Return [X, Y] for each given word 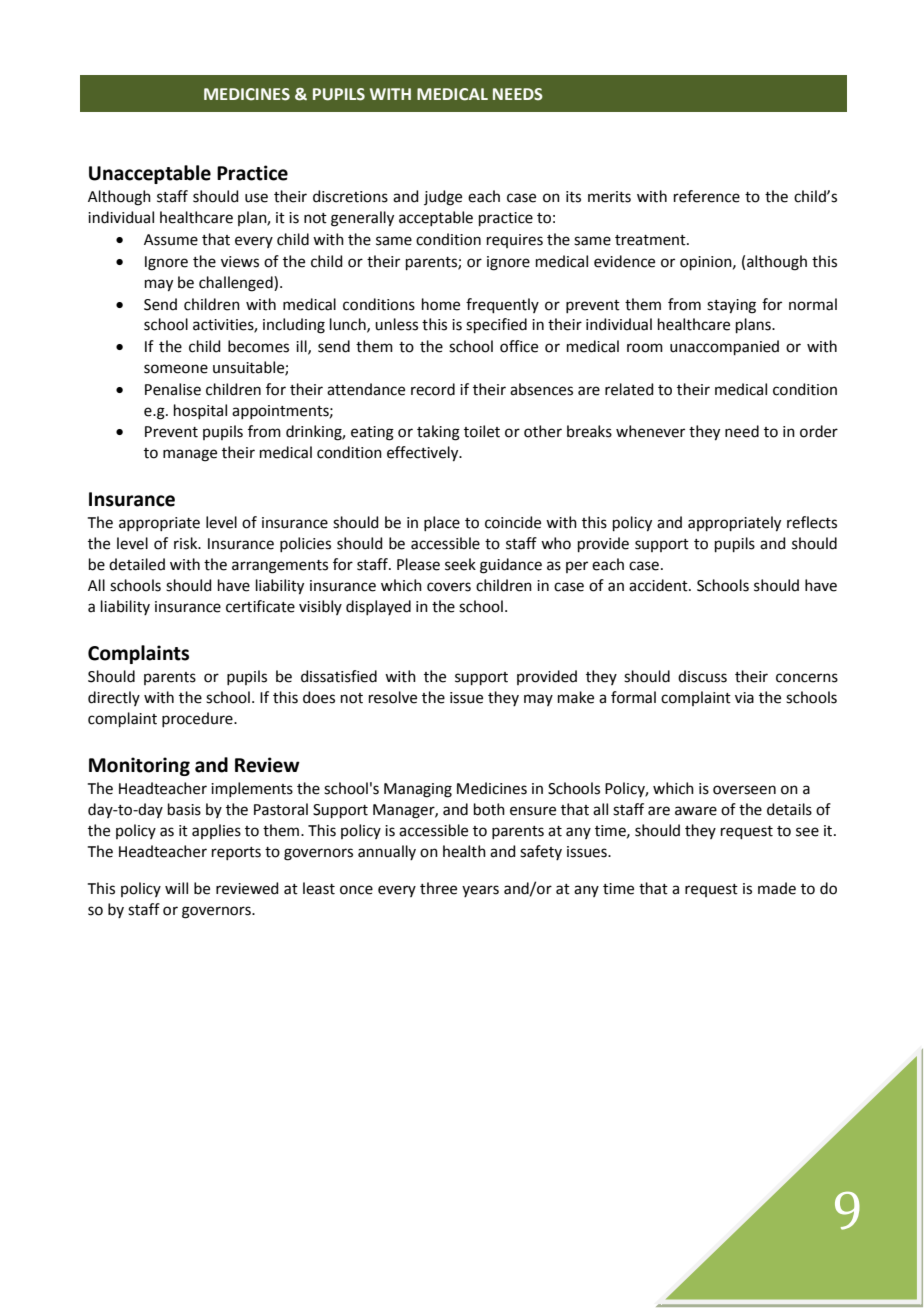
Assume [171, 240]
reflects [812, 522]
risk [187, 543]
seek [460, 564]
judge [443, 198]
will [176, 888]
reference [707, 196]
